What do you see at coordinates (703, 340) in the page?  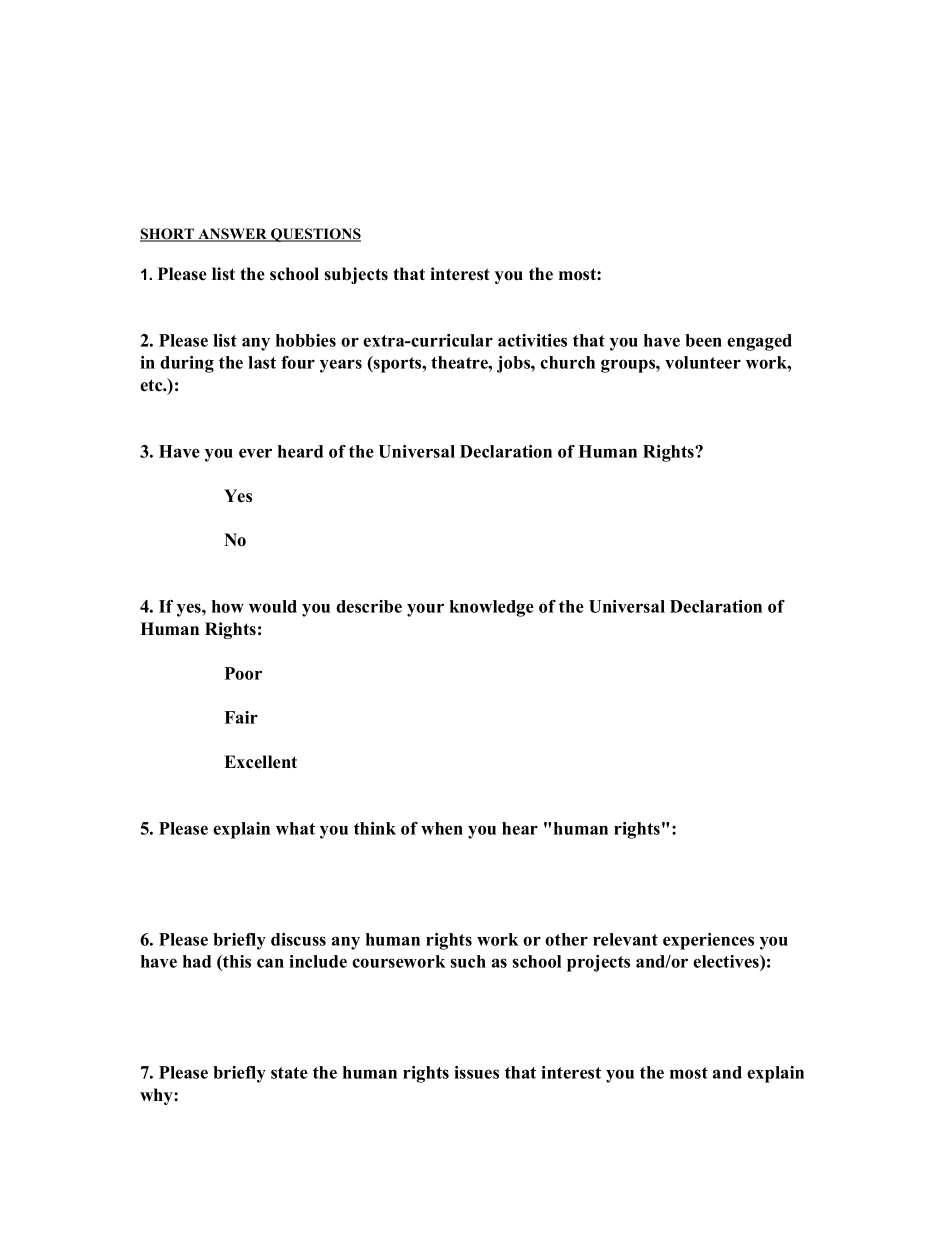 I see `been` at bounding box center [703, 340].
